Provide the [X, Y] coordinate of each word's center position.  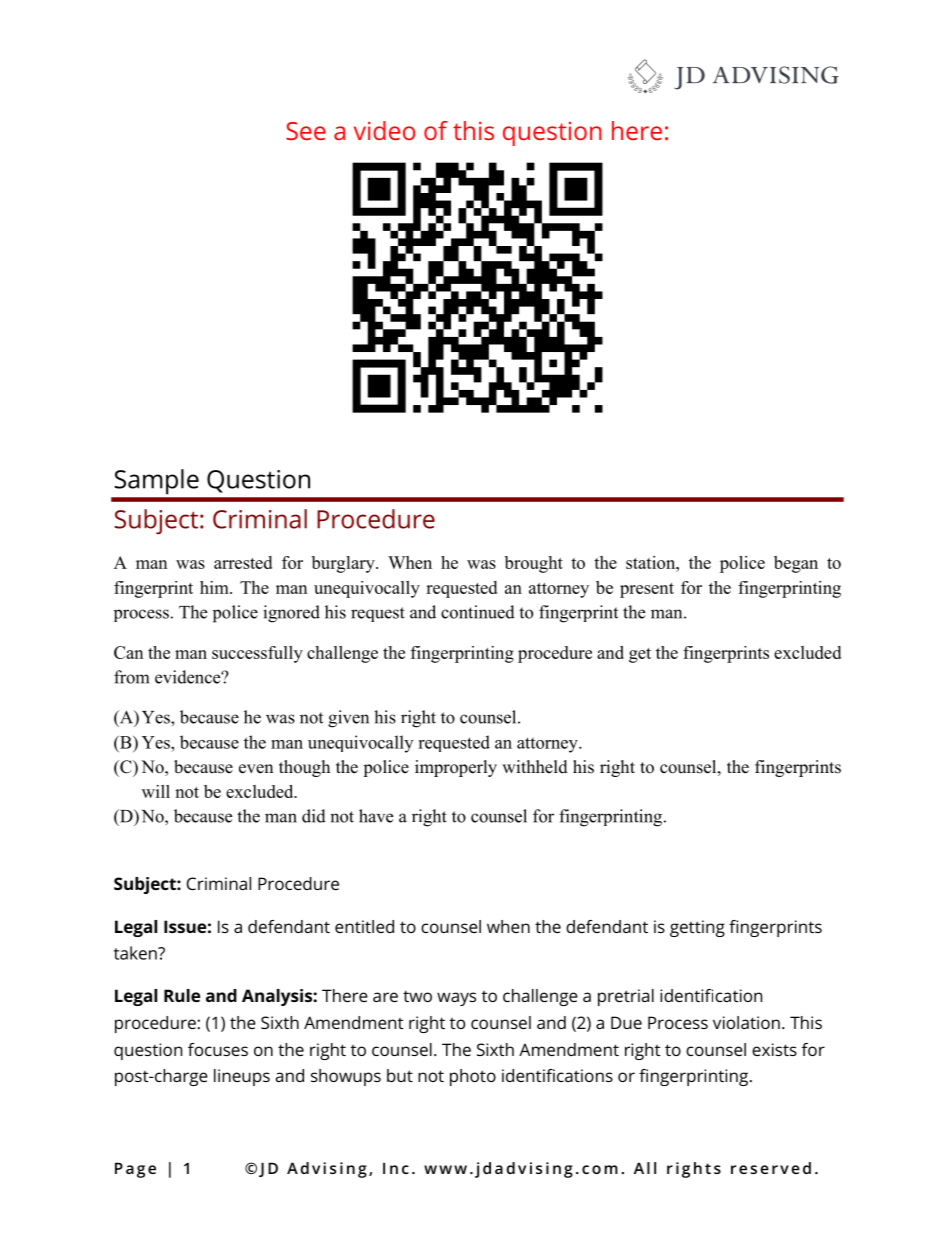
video [384, 130]
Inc [396, 1168]
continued [478, 612]
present [647, 590]
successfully [257, 654]
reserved [771, 1168]
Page [135, 1170]
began [796, 564]
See [306, 131]
